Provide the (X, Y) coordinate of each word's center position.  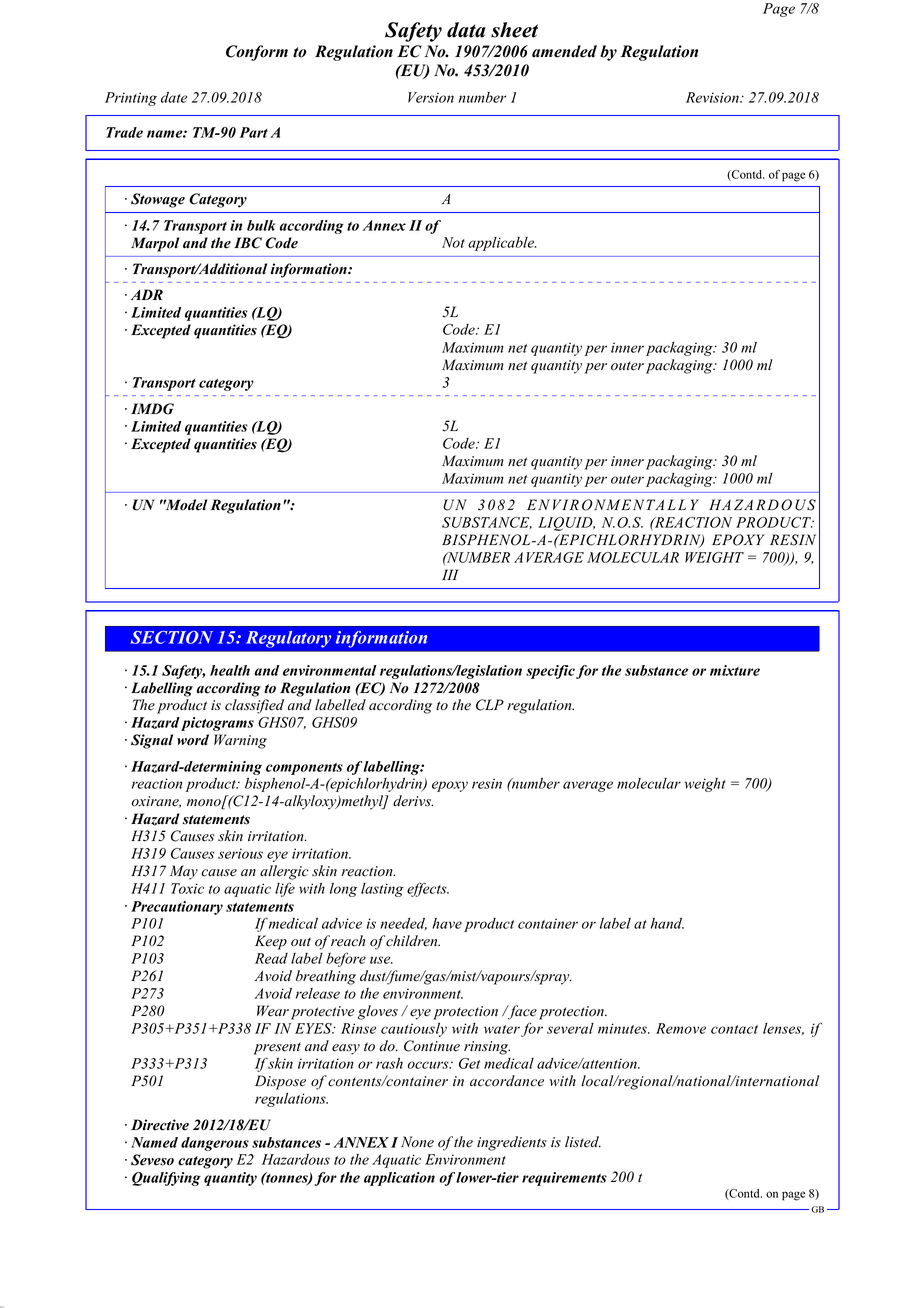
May (184, 872)
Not (453, 242)
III (450, 574)
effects (428, 889)
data (466, 30)
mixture (735, 670)
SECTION (172, 637)
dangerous (215, 1144)
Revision (713, 97)
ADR (147, 294)
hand (667, 923)
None (417, 1142)
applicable (502, 244)
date (174, 97)
